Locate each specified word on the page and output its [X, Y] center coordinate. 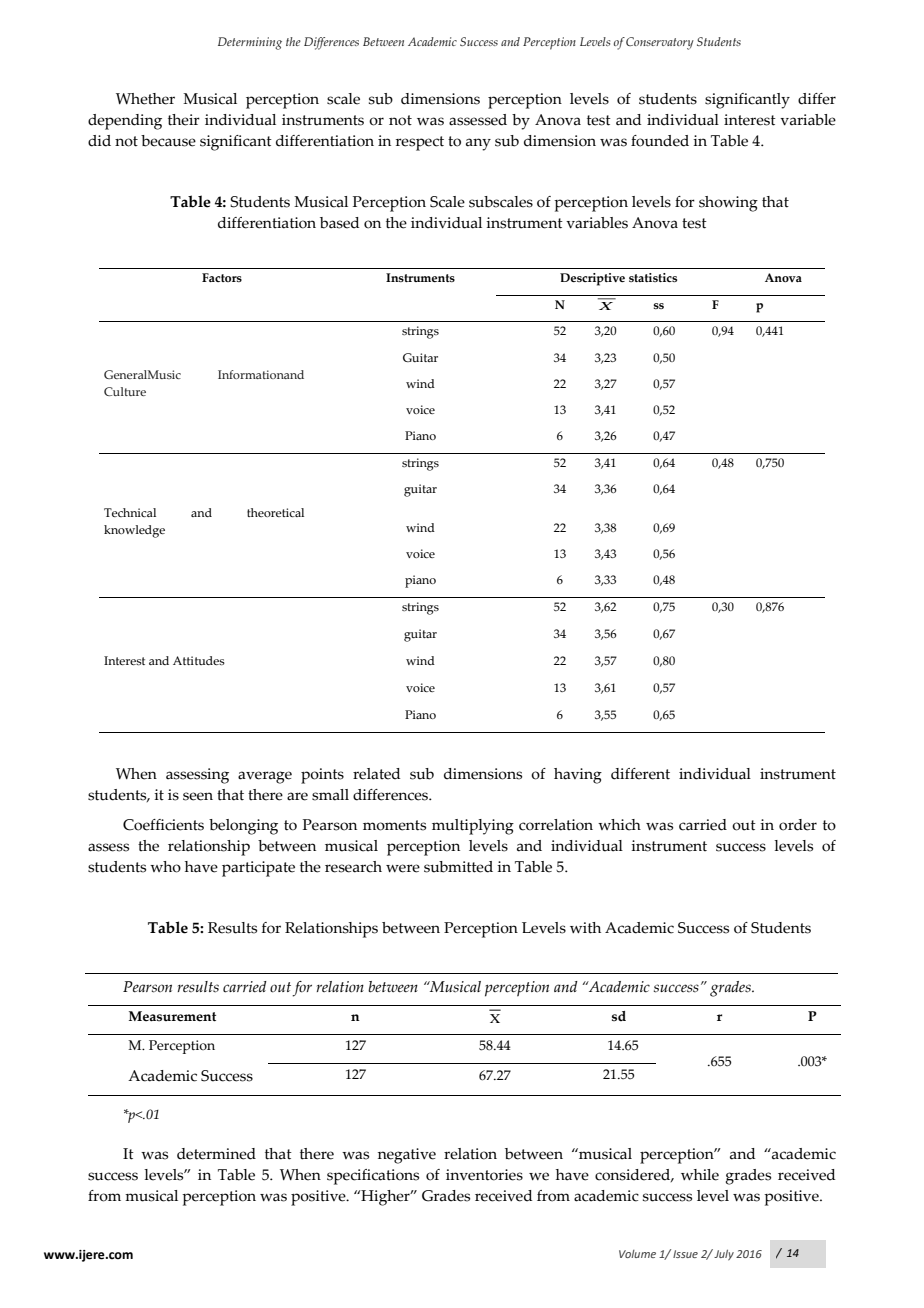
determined [216, 1154]
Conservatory [660, 43]
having [578, 776]
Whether [145, 99]
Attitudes [199, 660]
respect [420, 143]
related [376, 774]
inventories [484, 1175]
